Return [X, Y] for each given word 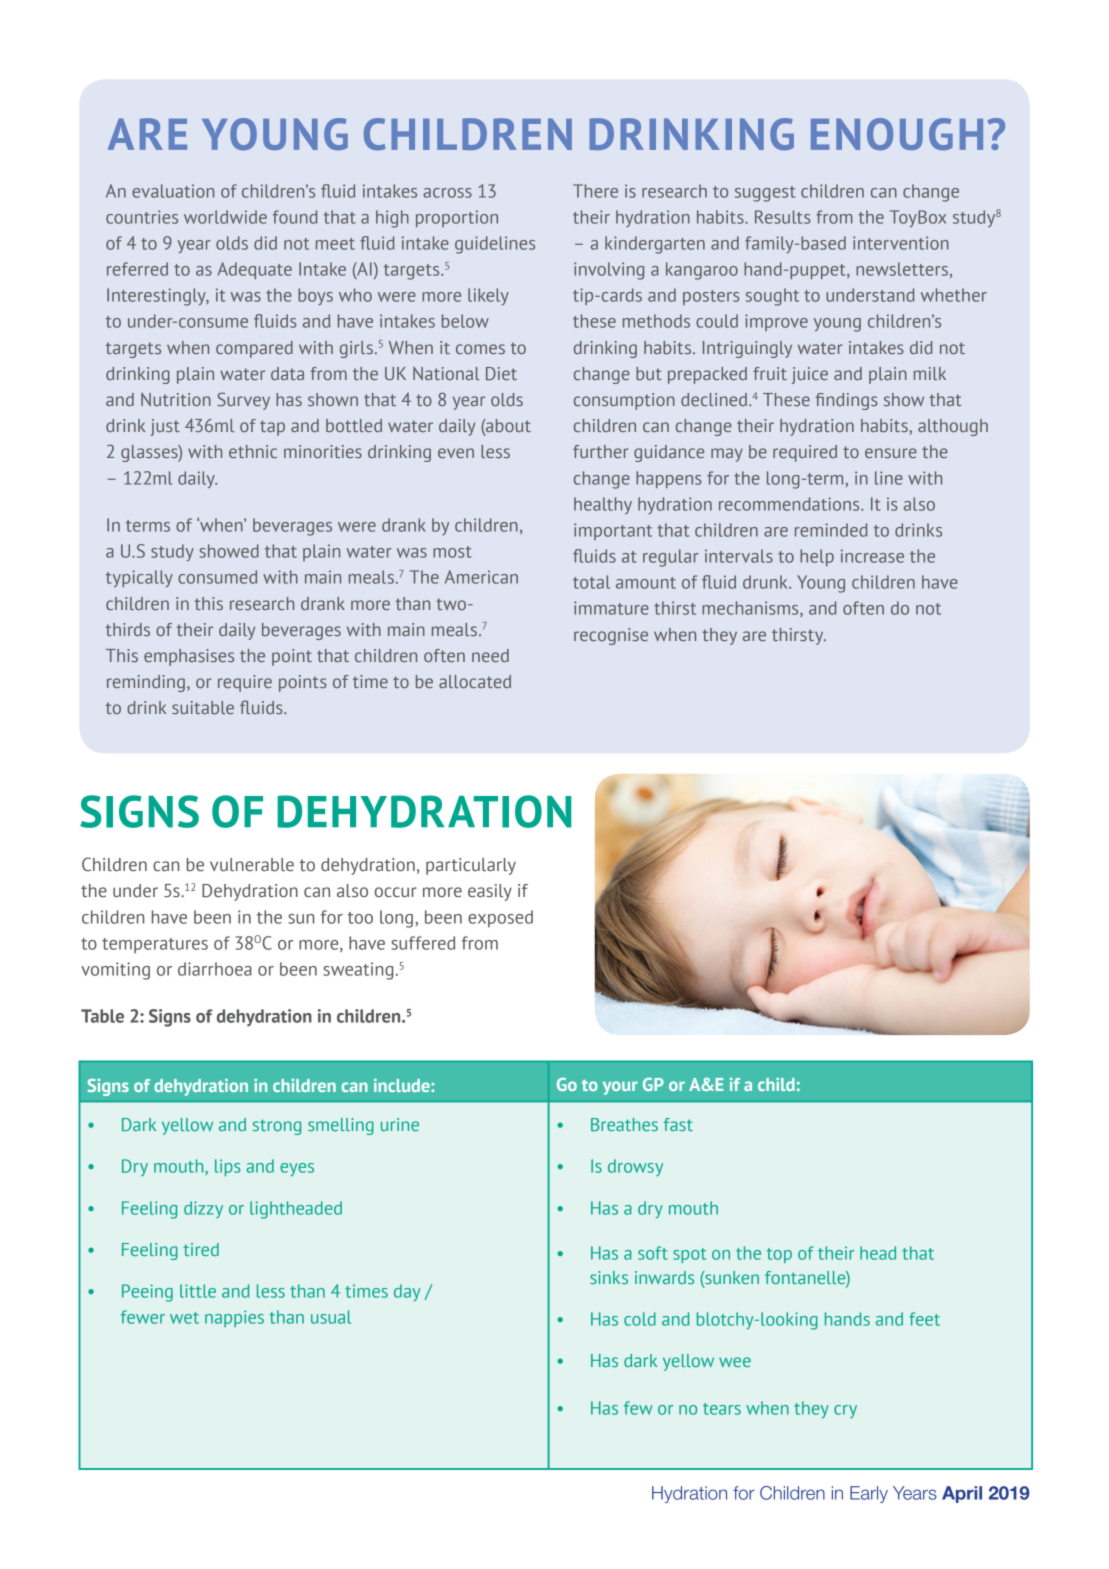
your [620, 1088]
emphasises [189, 657]
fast [678, 1124]
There [595, 191]
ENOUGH [897, 134]
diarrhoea [215, 969]
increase [872, 556]
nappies [234, 1318]
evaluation [173, 191]
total [591, 582]
